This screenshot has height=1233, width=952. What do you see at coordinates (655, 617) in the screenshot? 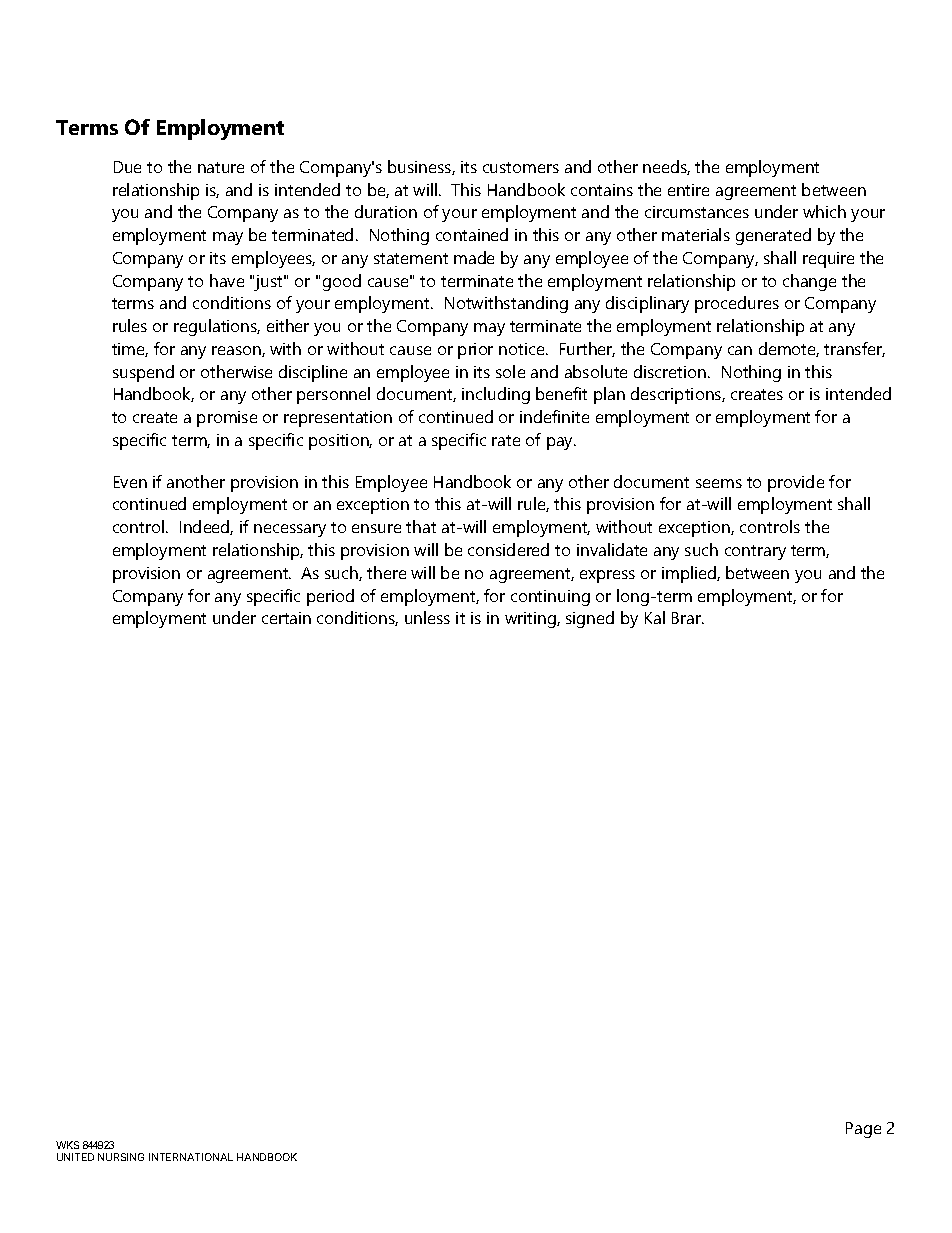
I see `Kal` at bounding box center [655, 617].
